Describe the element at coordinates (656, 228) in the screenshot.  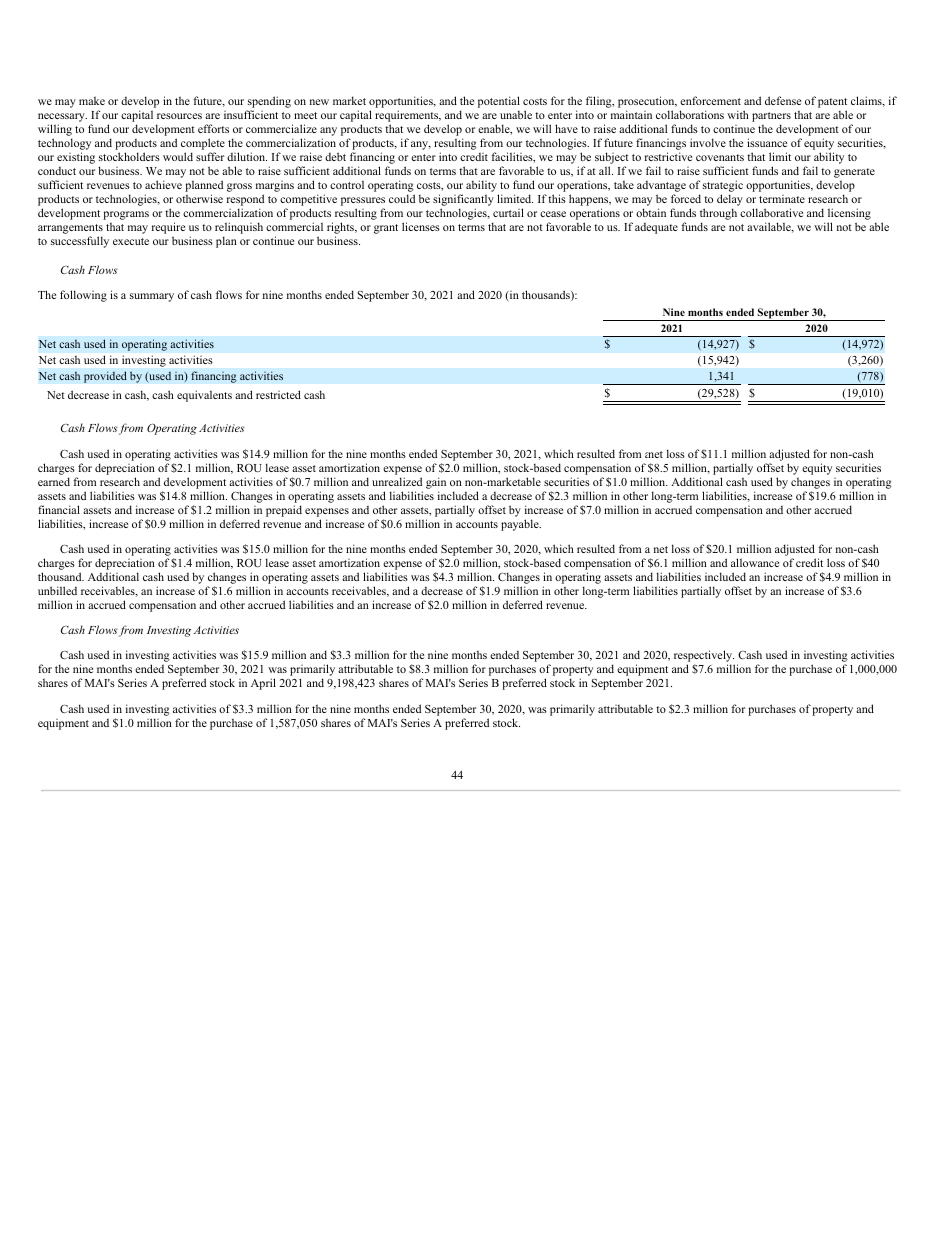
I see `adequate` at that location.
